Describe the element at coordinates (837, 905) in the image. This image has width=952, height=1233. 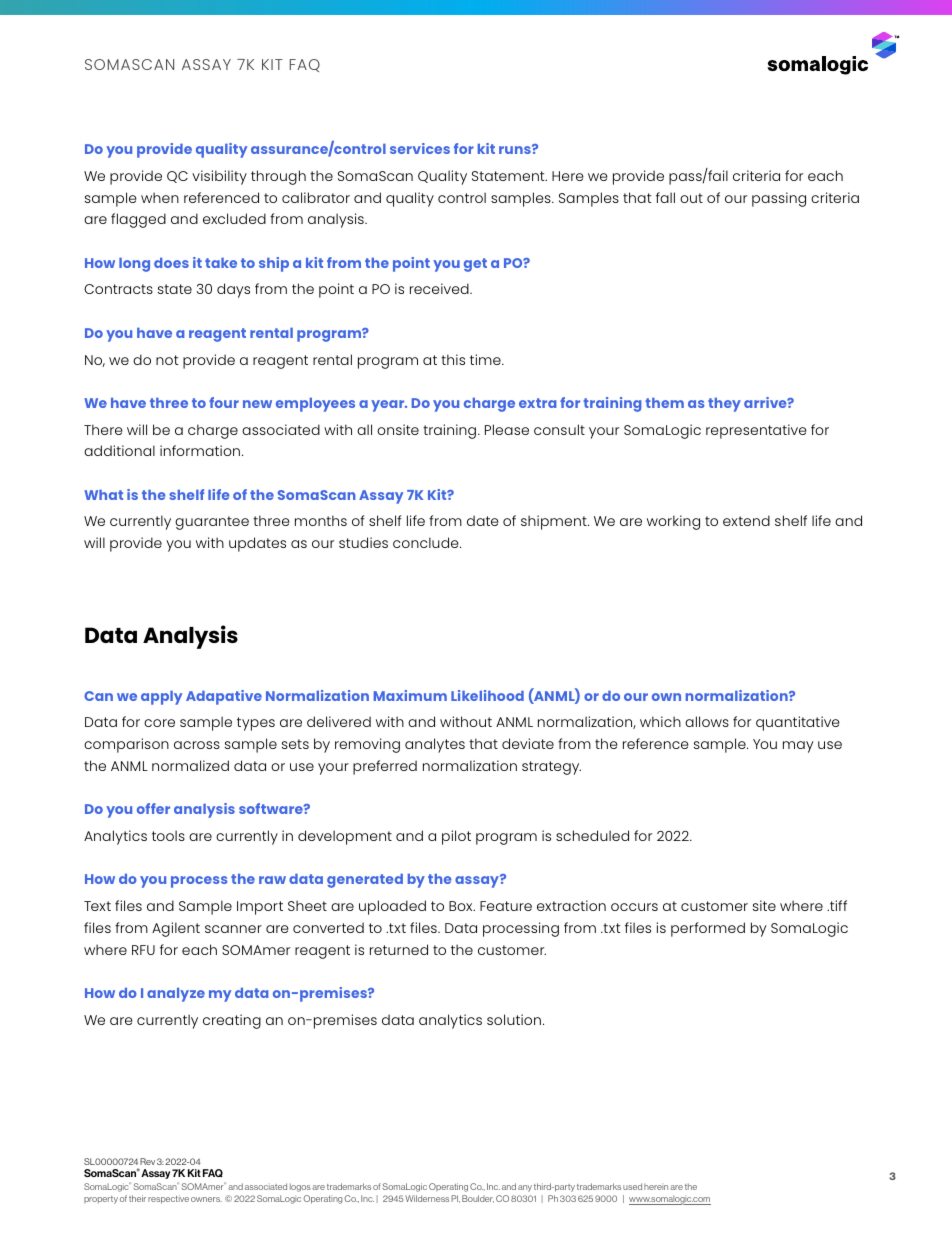
I see `tiff` at that location.
